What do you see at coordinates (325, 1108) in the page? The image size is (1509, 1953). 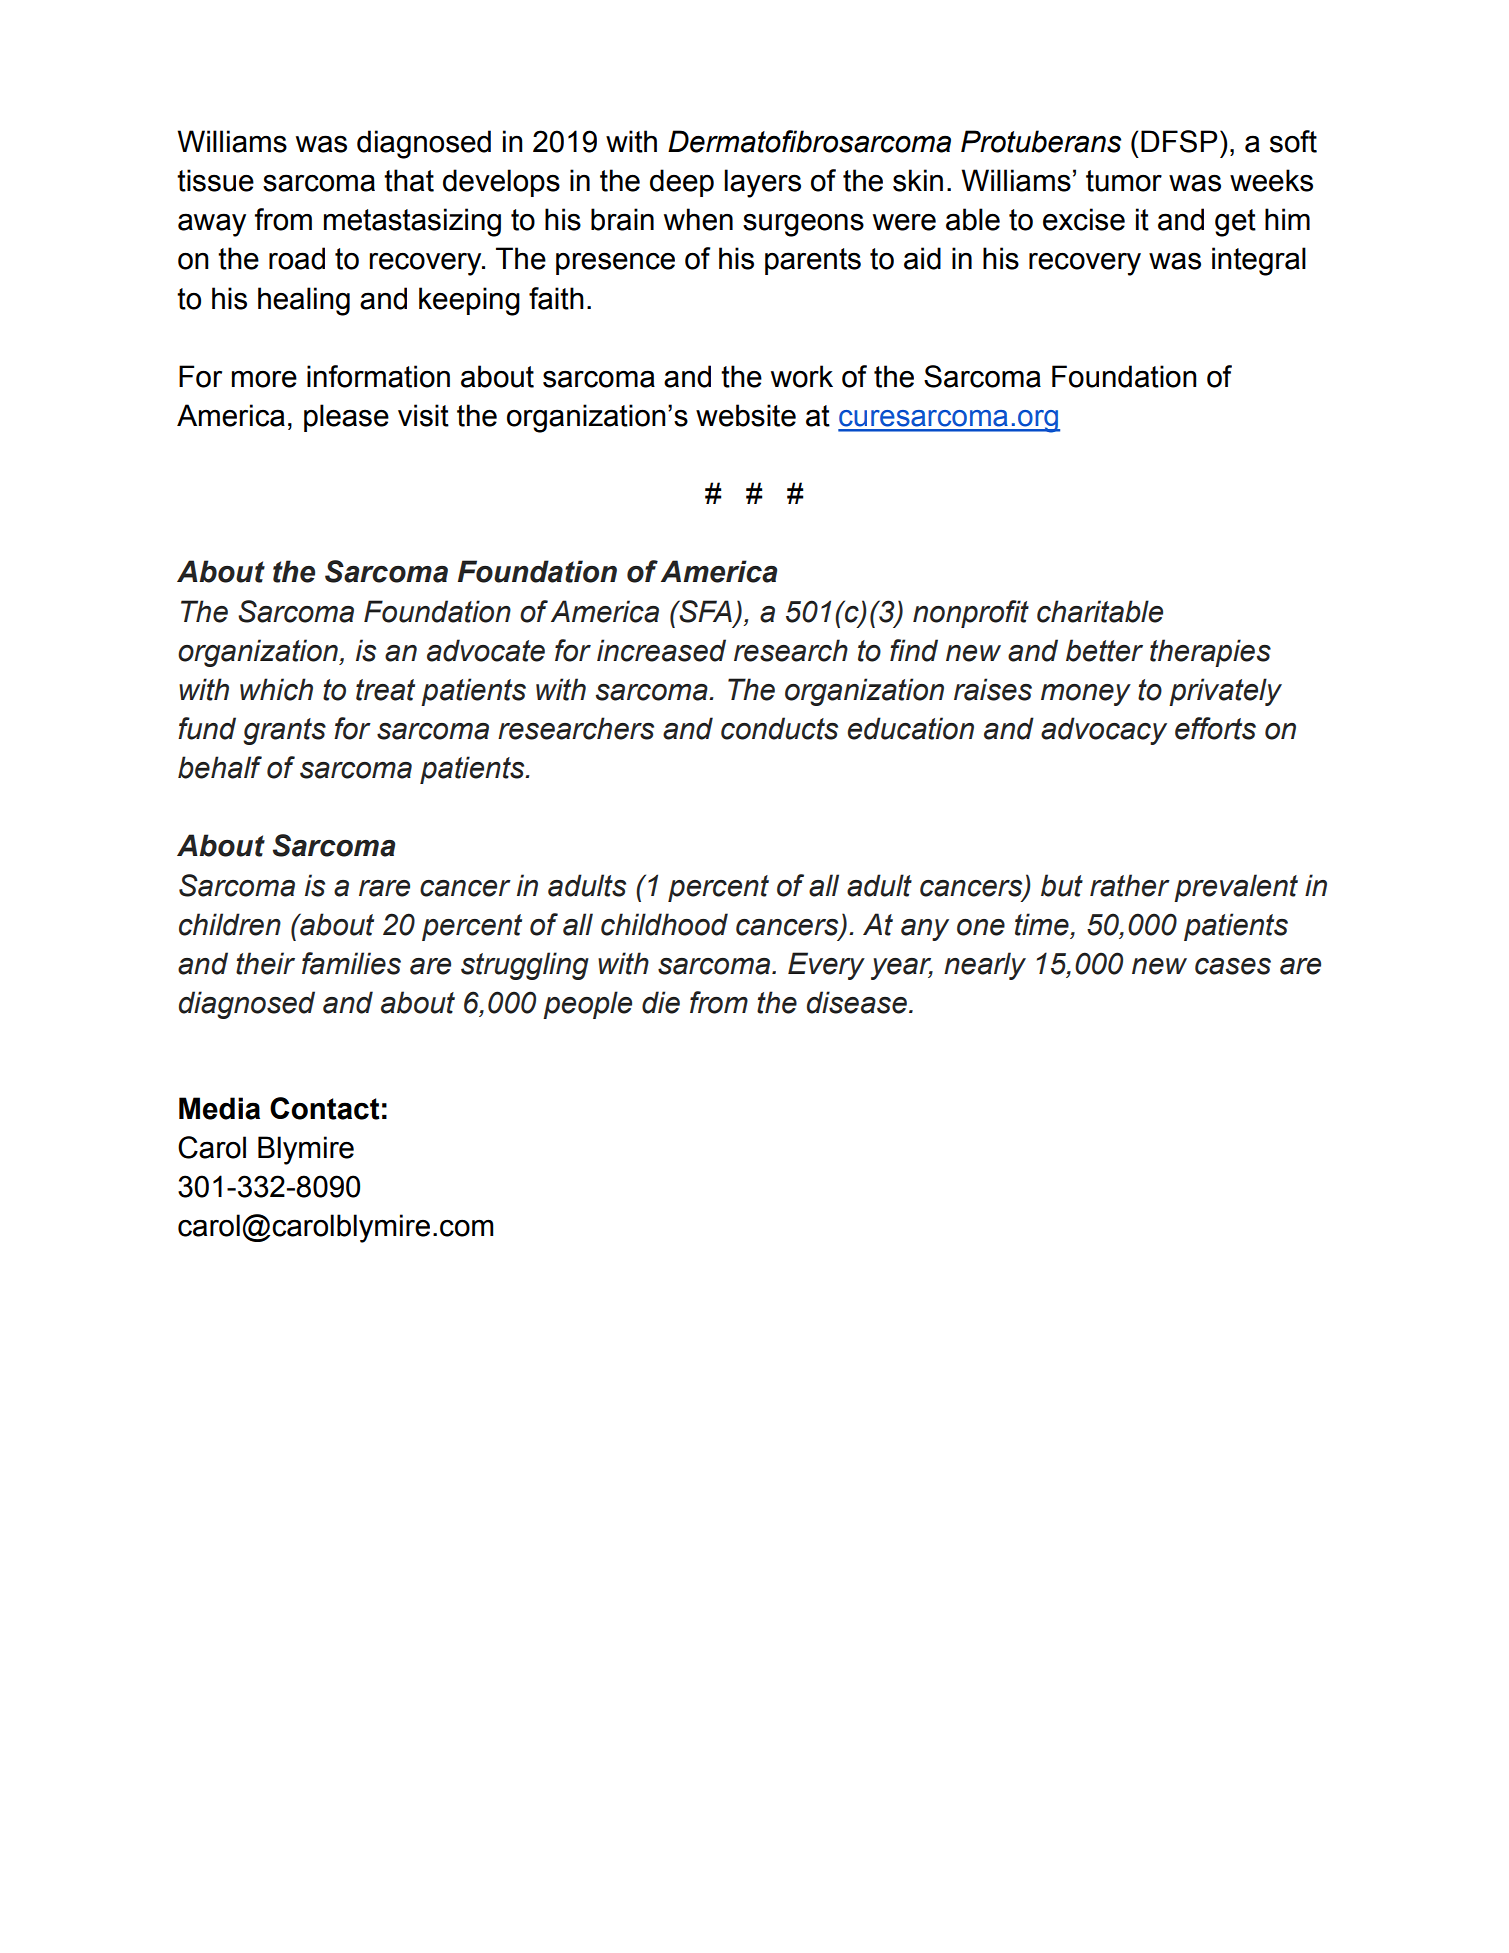 I see `Contact` at bounding box center [325, 1108].
